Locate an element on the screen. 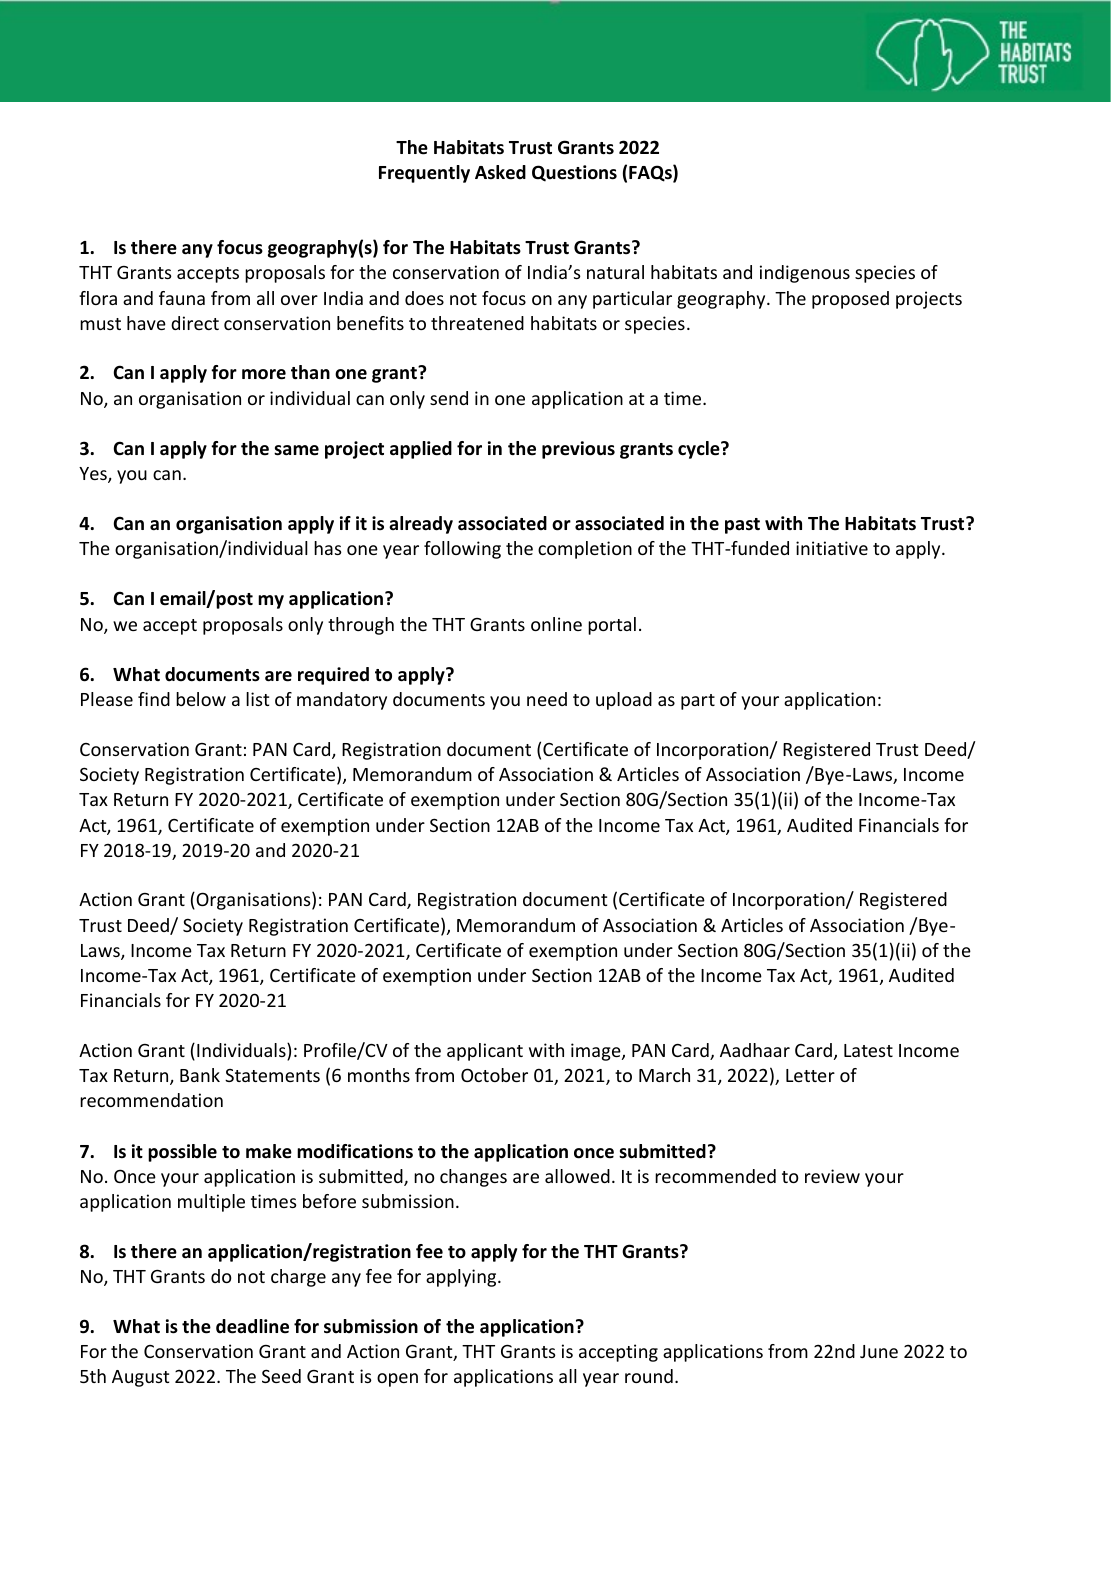 The height and width of the screenshot is (1573, 1112). following is located at coordinates (462, 550).
